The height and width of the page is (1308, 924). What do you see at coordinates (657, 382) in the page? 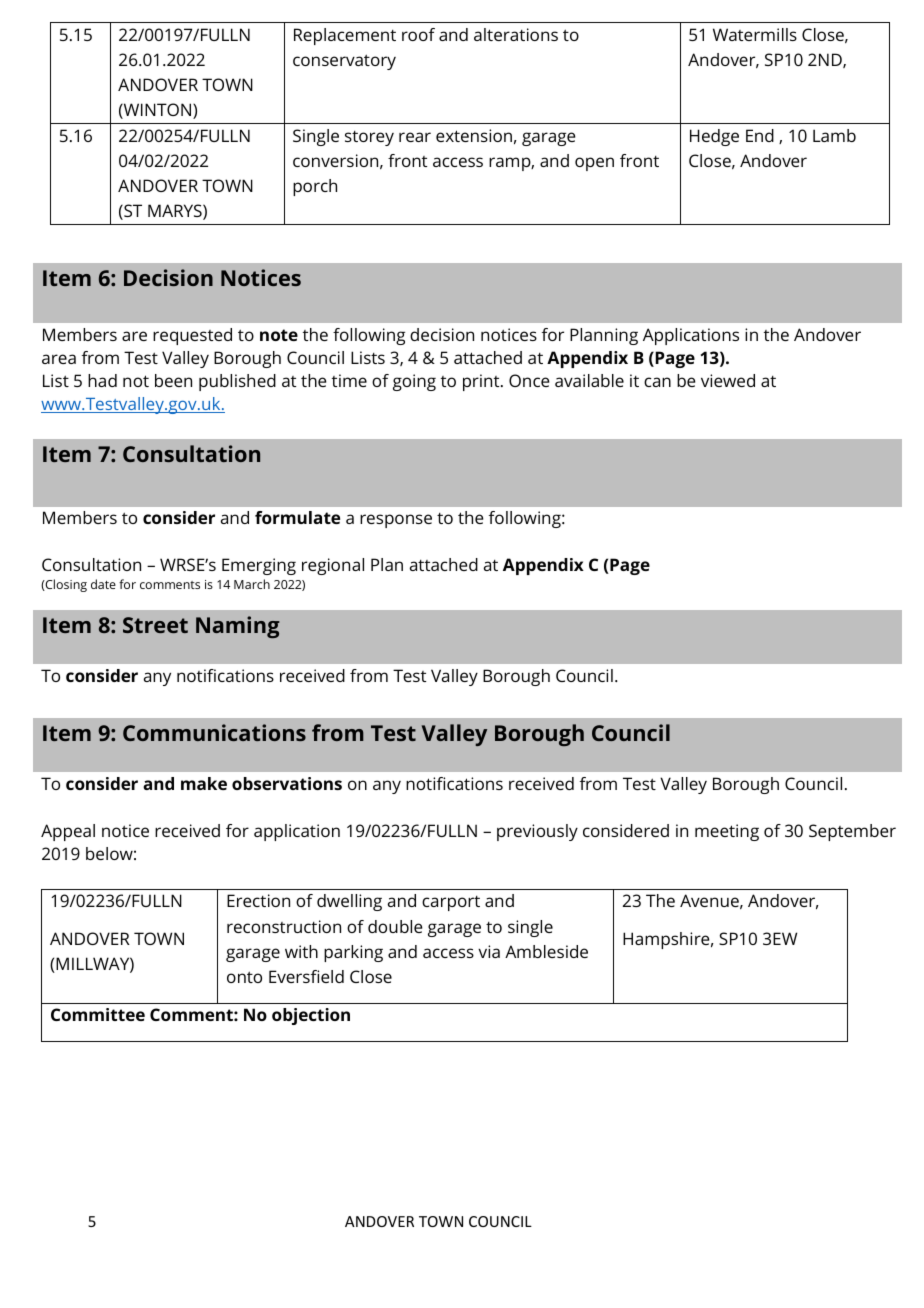
I see `can` at bounding box center [657, 382].
